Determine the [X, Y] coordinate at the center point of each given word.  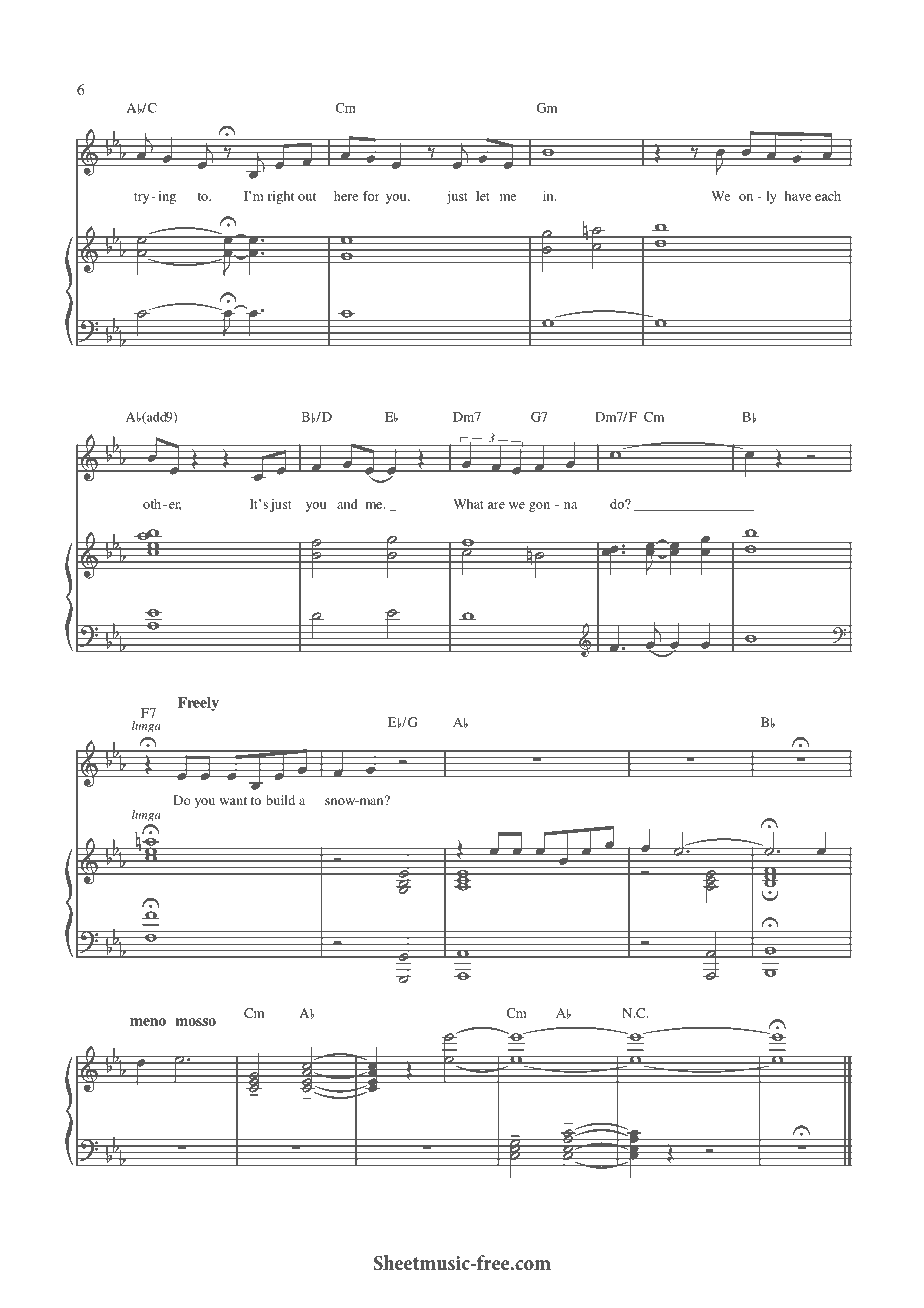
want [233, 801]
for [371, 196]
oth [153, 504]
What [468, 504]
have [798, 196]
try [141, 198]
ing [167, 197]
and [347, 504]
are [496, 505]
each [828, 196]
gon [539, 507]
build [280, 800]
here [346, 196]
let [483, 196]
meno [148, 1022]
